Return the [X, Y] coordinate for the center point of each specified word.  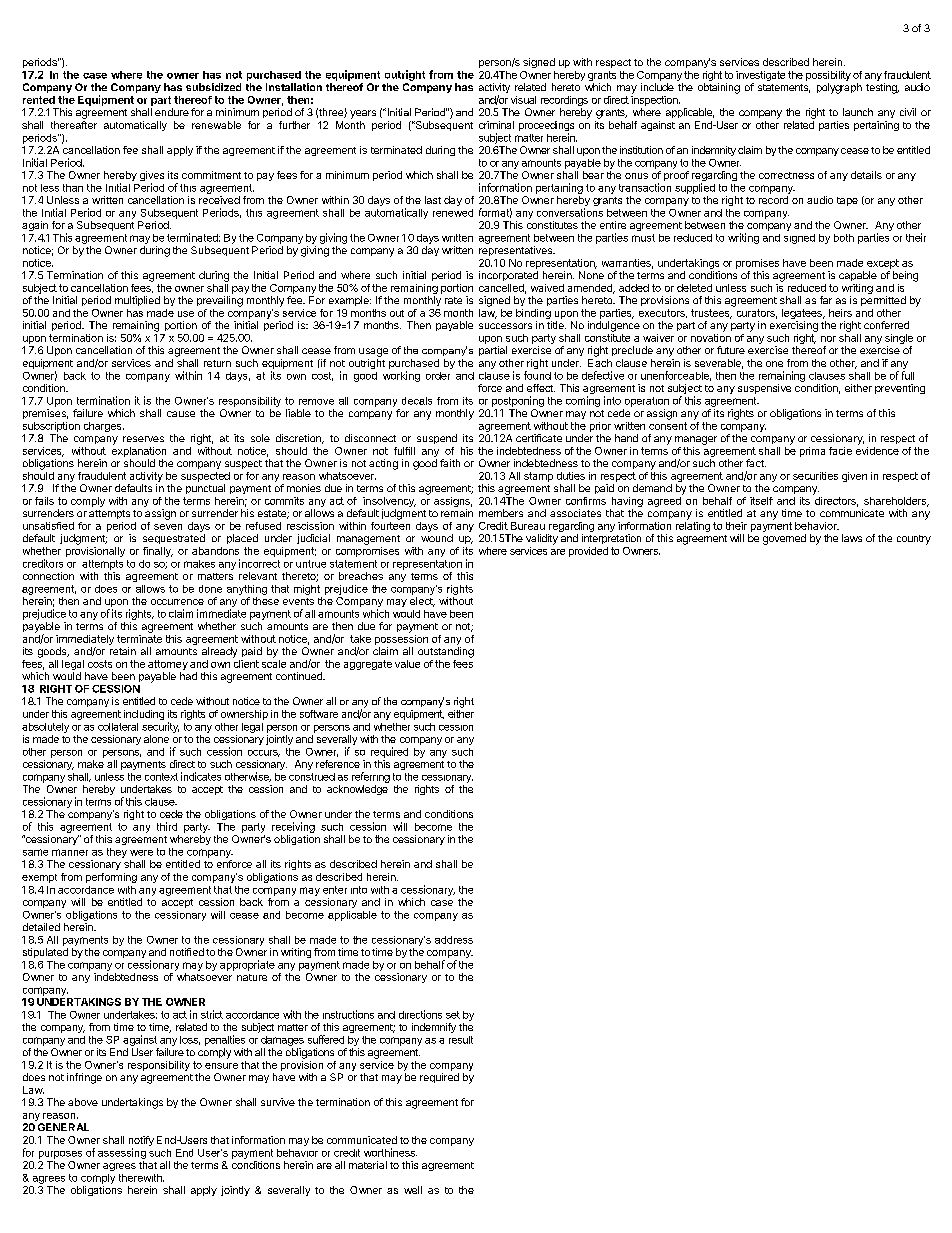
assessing [122, 1153]
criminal [496, 125]
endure [172, 112]
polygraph [839, 88]
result [461, 1040]
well [413, 1190]
